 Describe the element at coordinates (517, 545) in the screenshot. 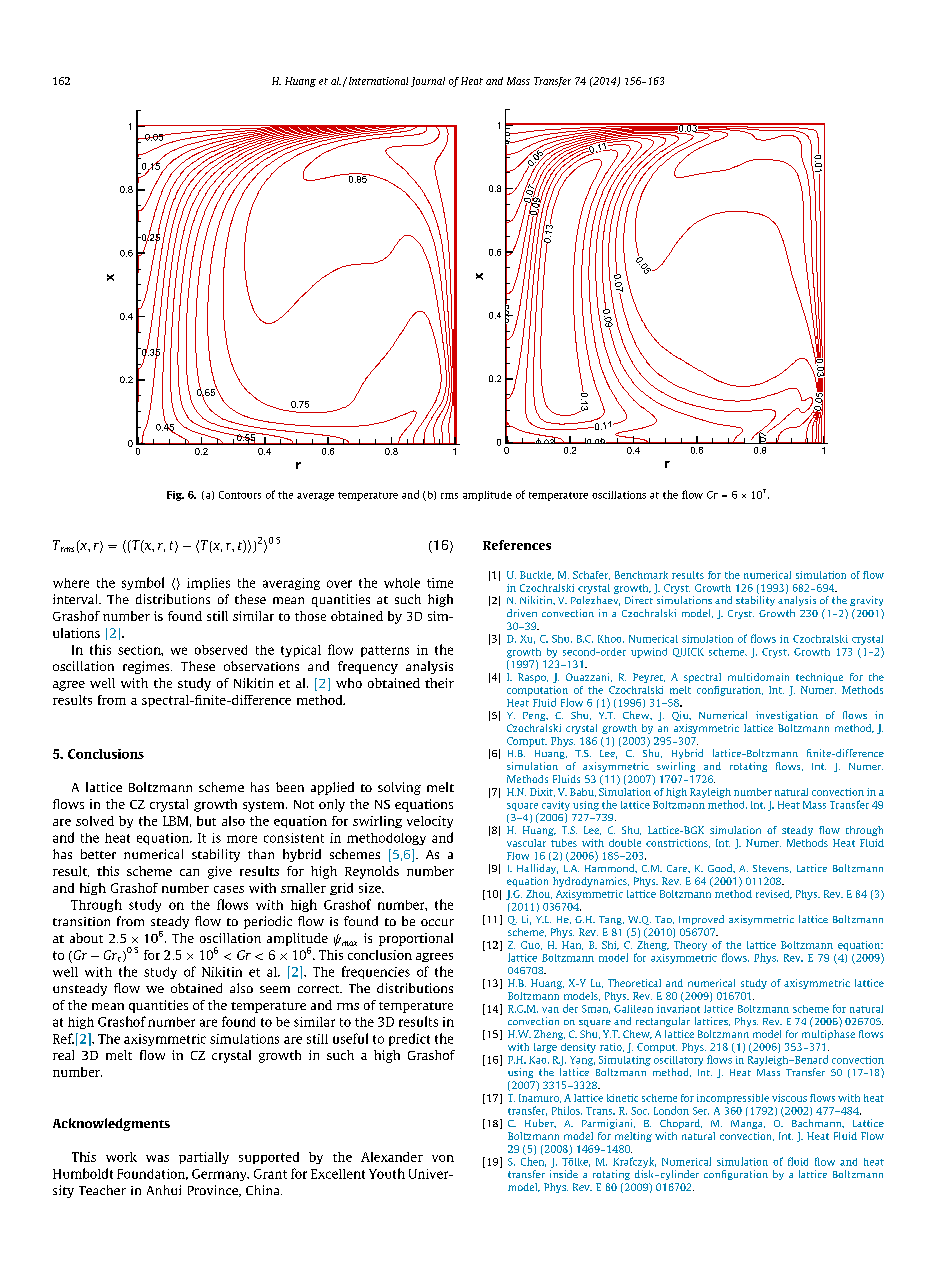

I see `References` at that location.
